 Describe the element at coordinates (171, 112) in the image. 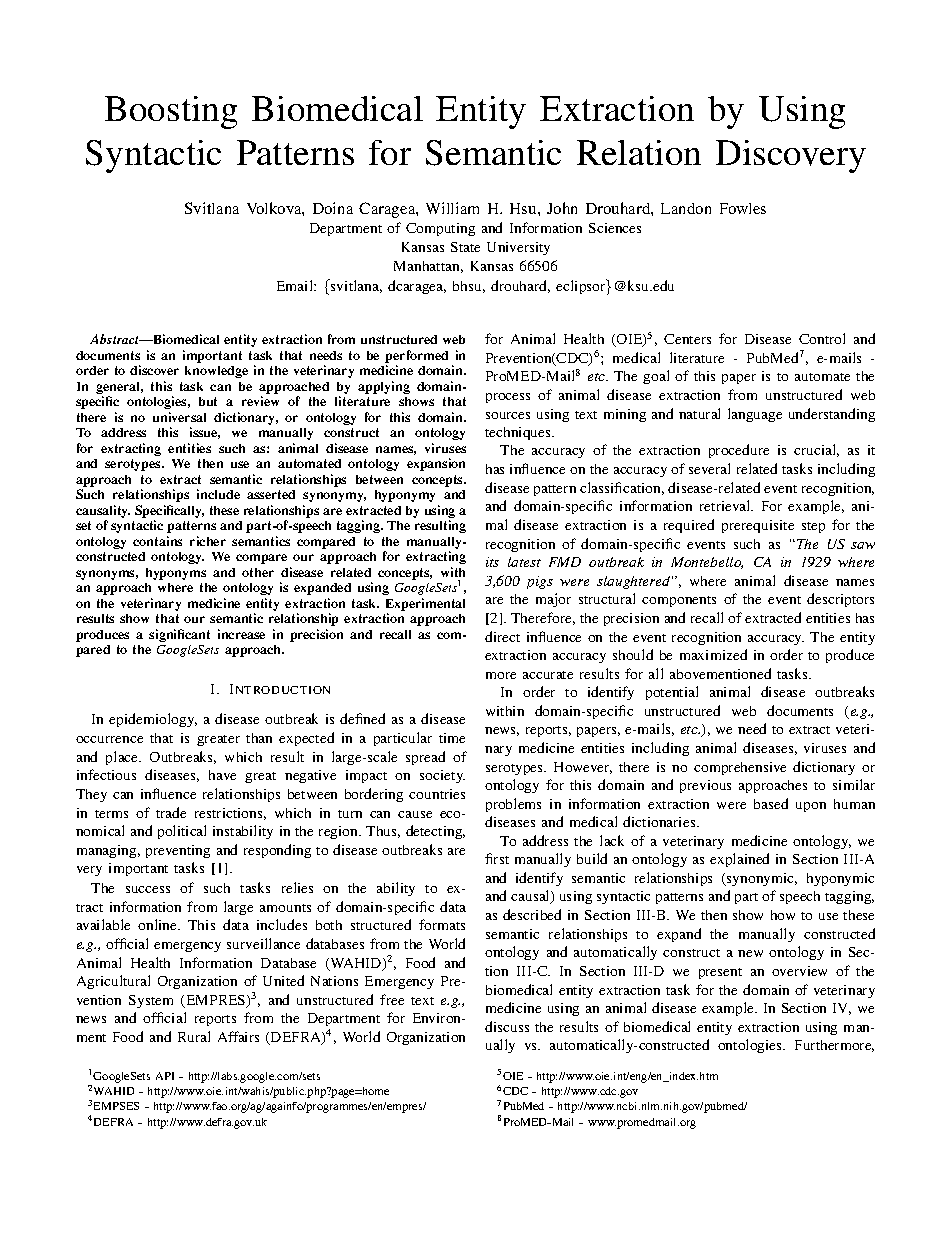

I see `Boosting` at that location.
